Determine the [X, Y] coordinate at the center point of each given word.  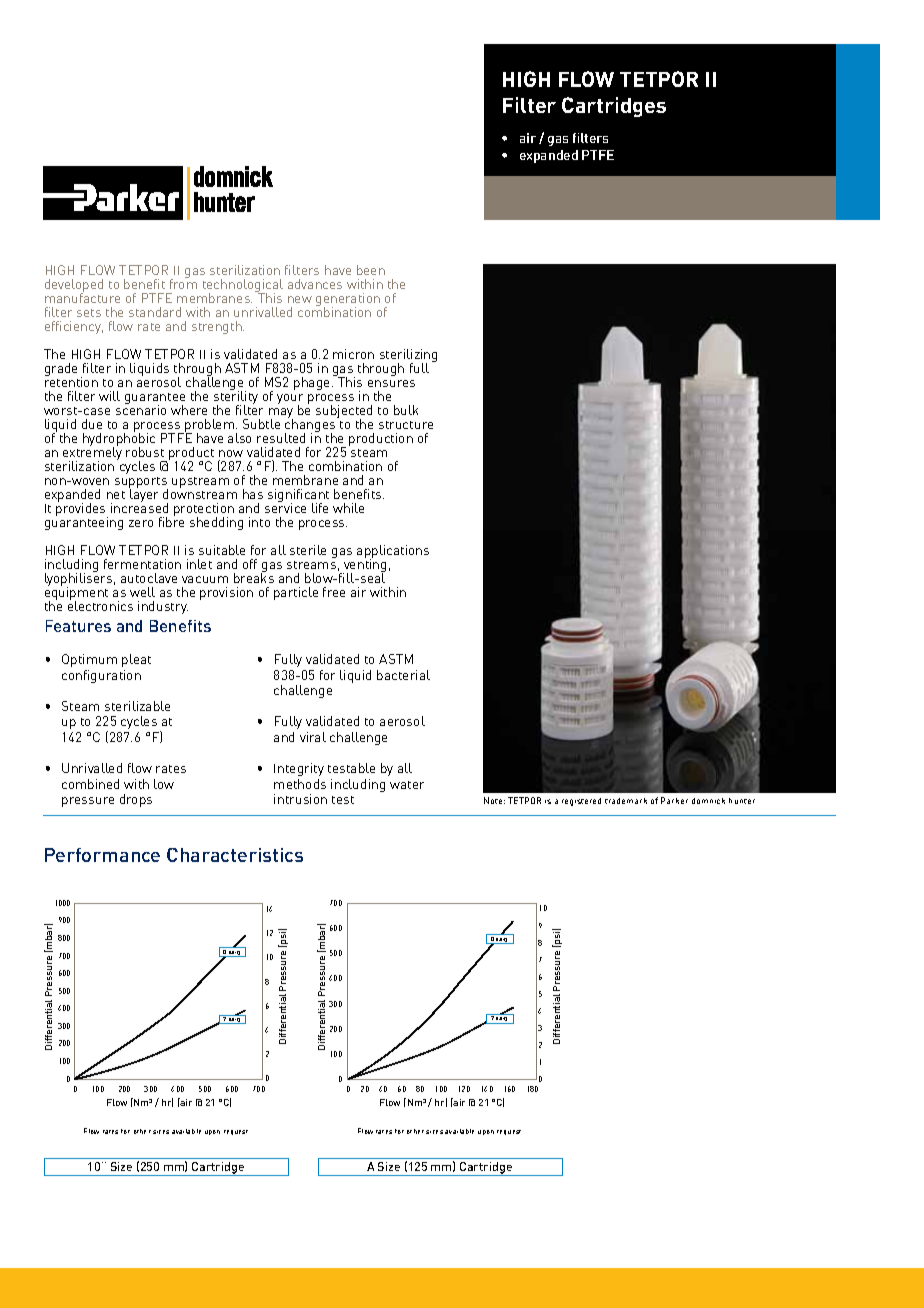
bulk [406, 410]
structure [406, 425]
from [183, 283]
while [348, 508]
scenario [141, 409]
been [371, 270]
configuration [101, 676]
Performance [102, 855]
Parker [674, 800]
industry [163, 607]
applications [393, 552]
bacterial [403, 675]
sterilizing [408, 357]
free [334, 592]
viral [313, 737]
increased [139, 507]
